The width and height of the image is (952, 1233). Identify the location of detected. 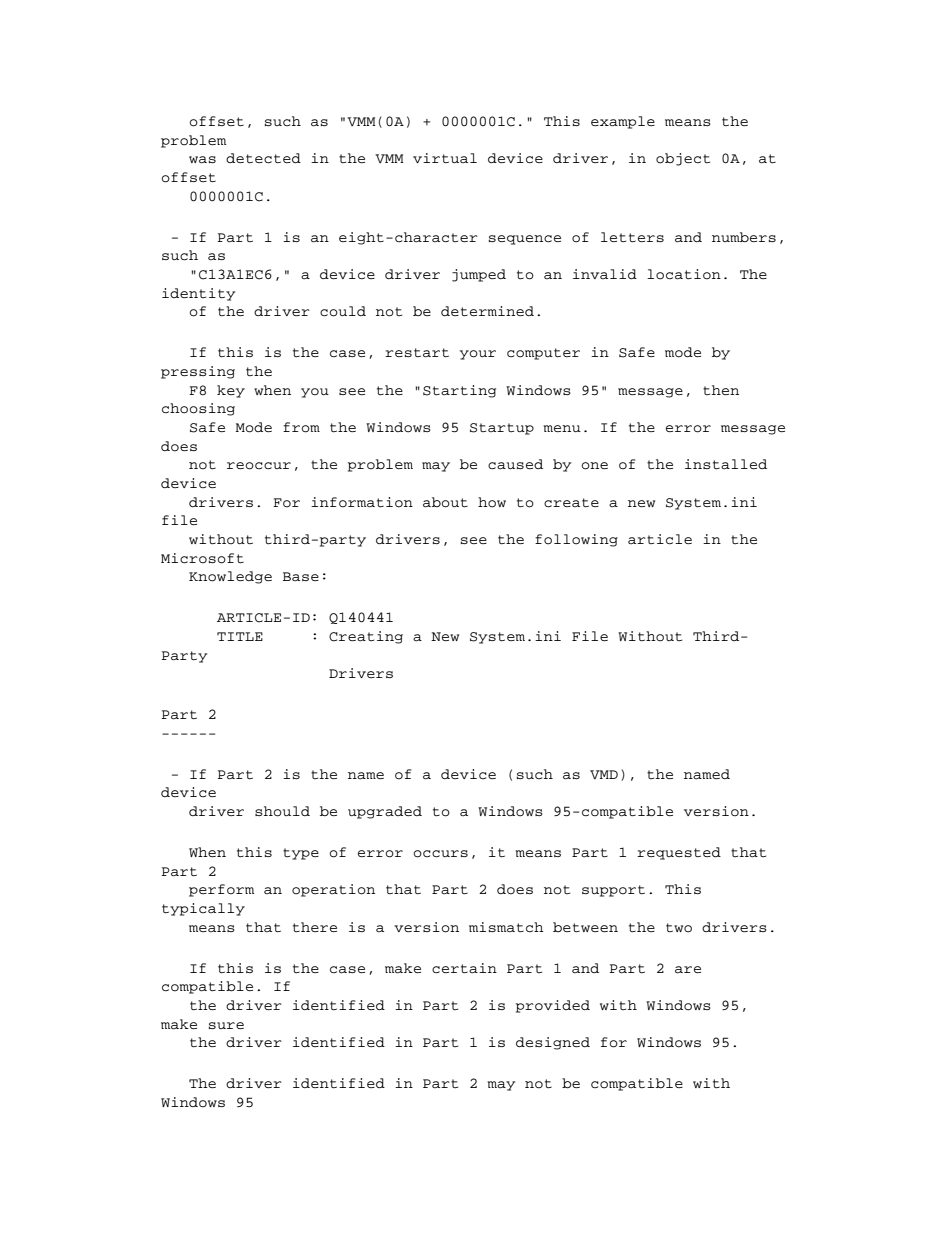
(263, 158).
